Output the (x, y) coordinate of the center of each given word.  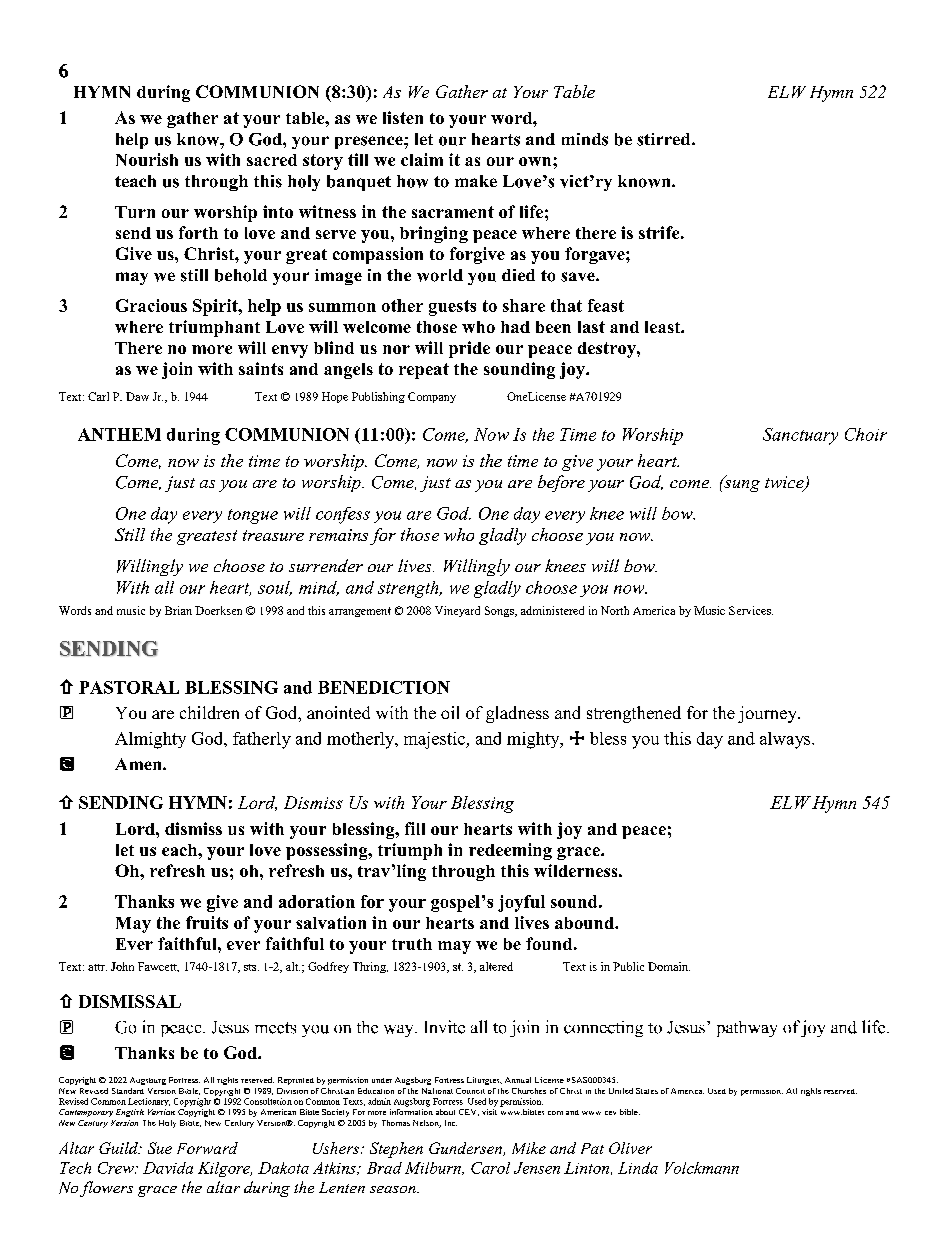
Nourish (147, 159)
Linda (638, 1168)
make (476, 181)
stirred (665, 139)
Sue (160, 1148)
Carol (490, 1168)
